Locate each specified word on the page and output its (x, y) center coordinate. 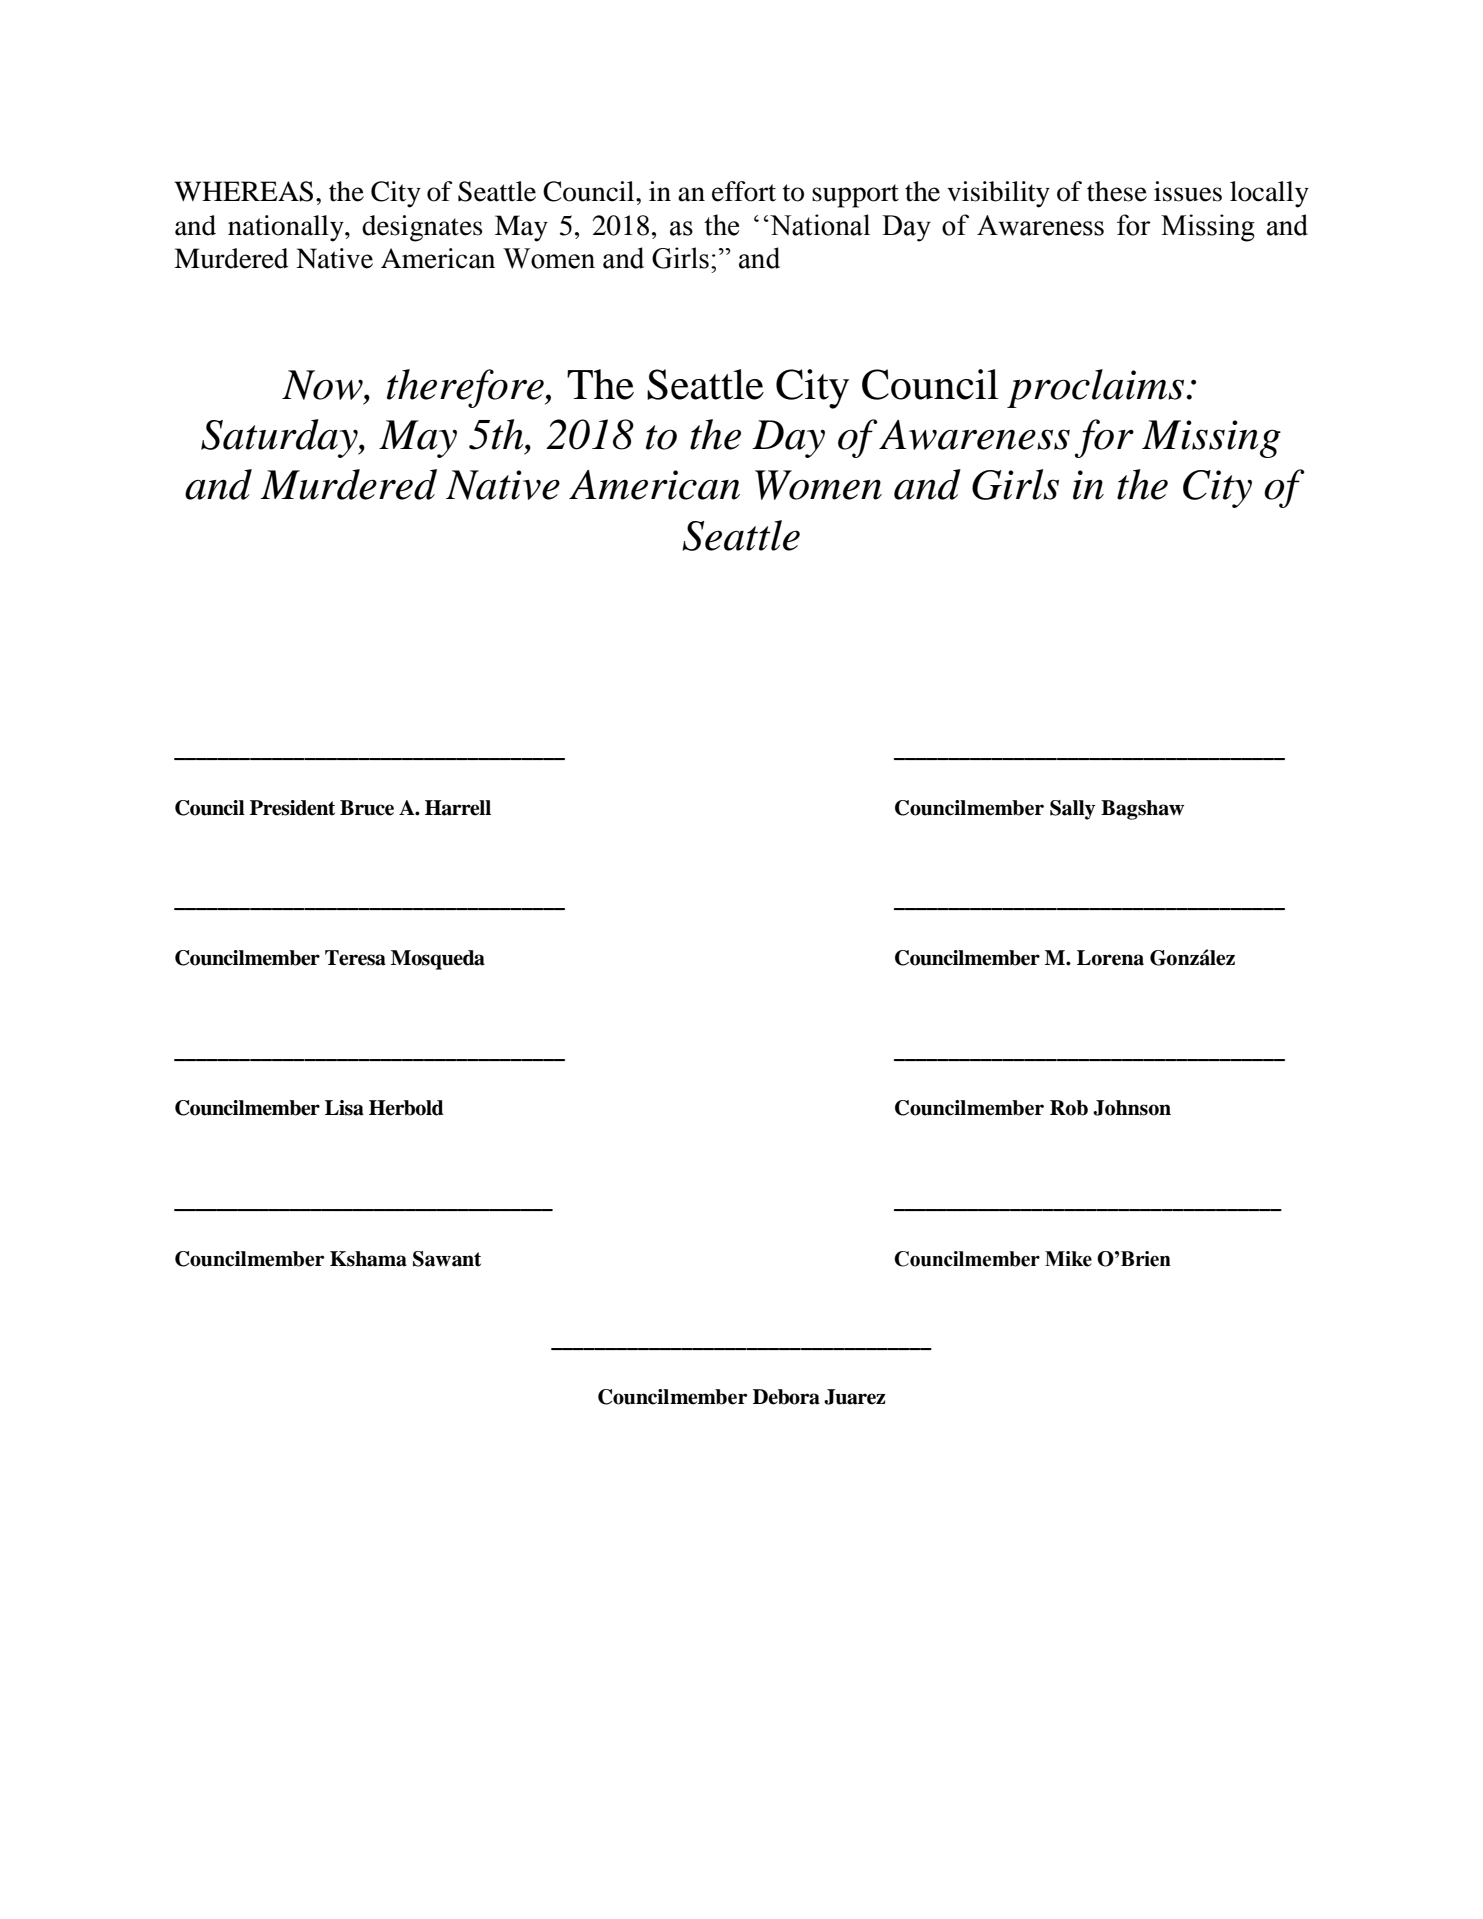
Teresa (355, 958)
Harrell (458, 808)
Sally (1072, 810)
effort (744, 191)
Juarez (855, 1397)
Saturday (280, 438)
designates (422, 228)
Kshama (368, 1259)
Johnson (1132, 1108)
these (1117, 191)
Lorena (1110, 958)
